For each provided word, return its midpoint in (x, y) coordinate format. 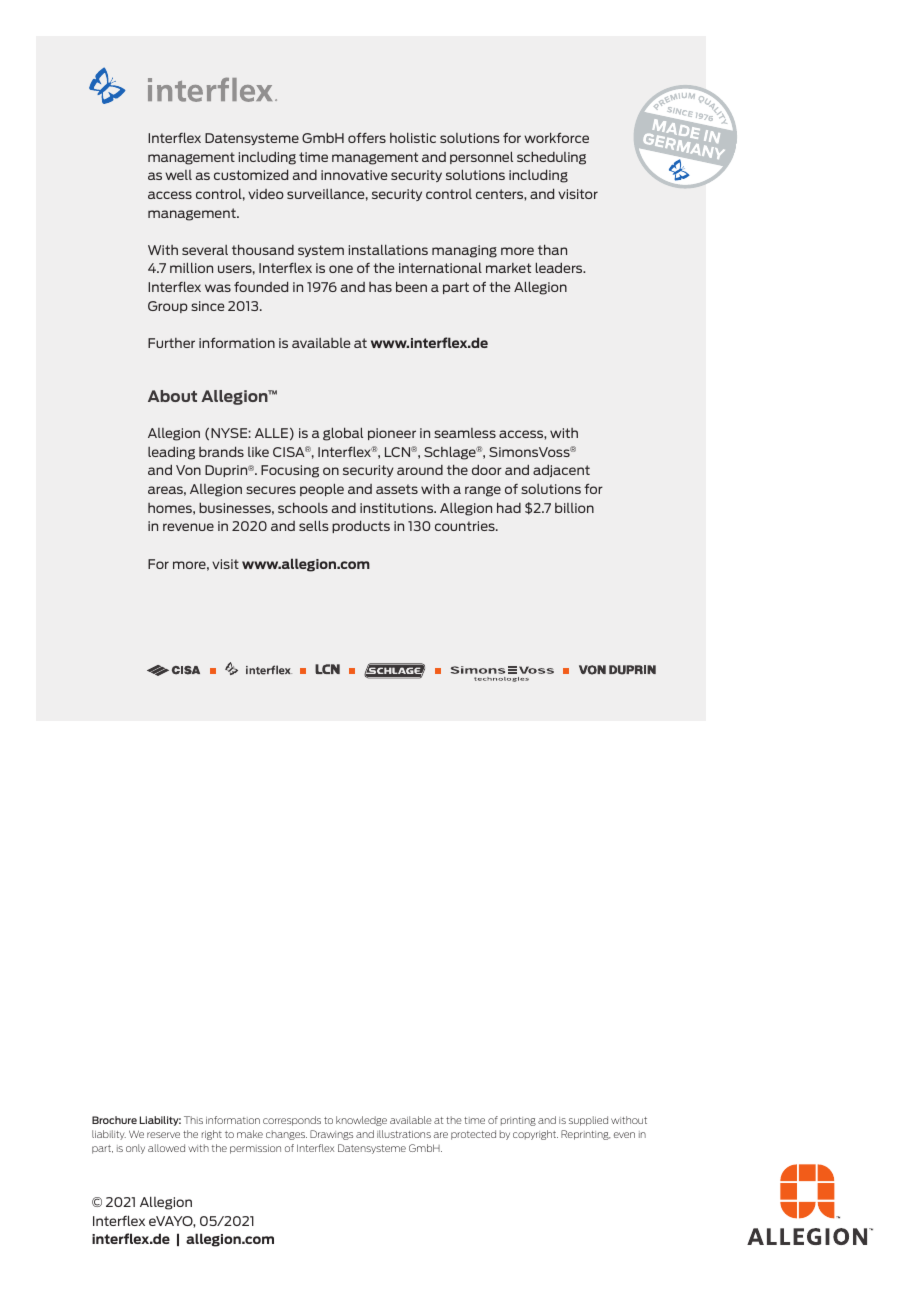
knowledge (361, 1121)
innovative (354, 175)
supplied (588, 1121)
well (178, 175)
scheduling (551, 158)
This (193, 1120)
